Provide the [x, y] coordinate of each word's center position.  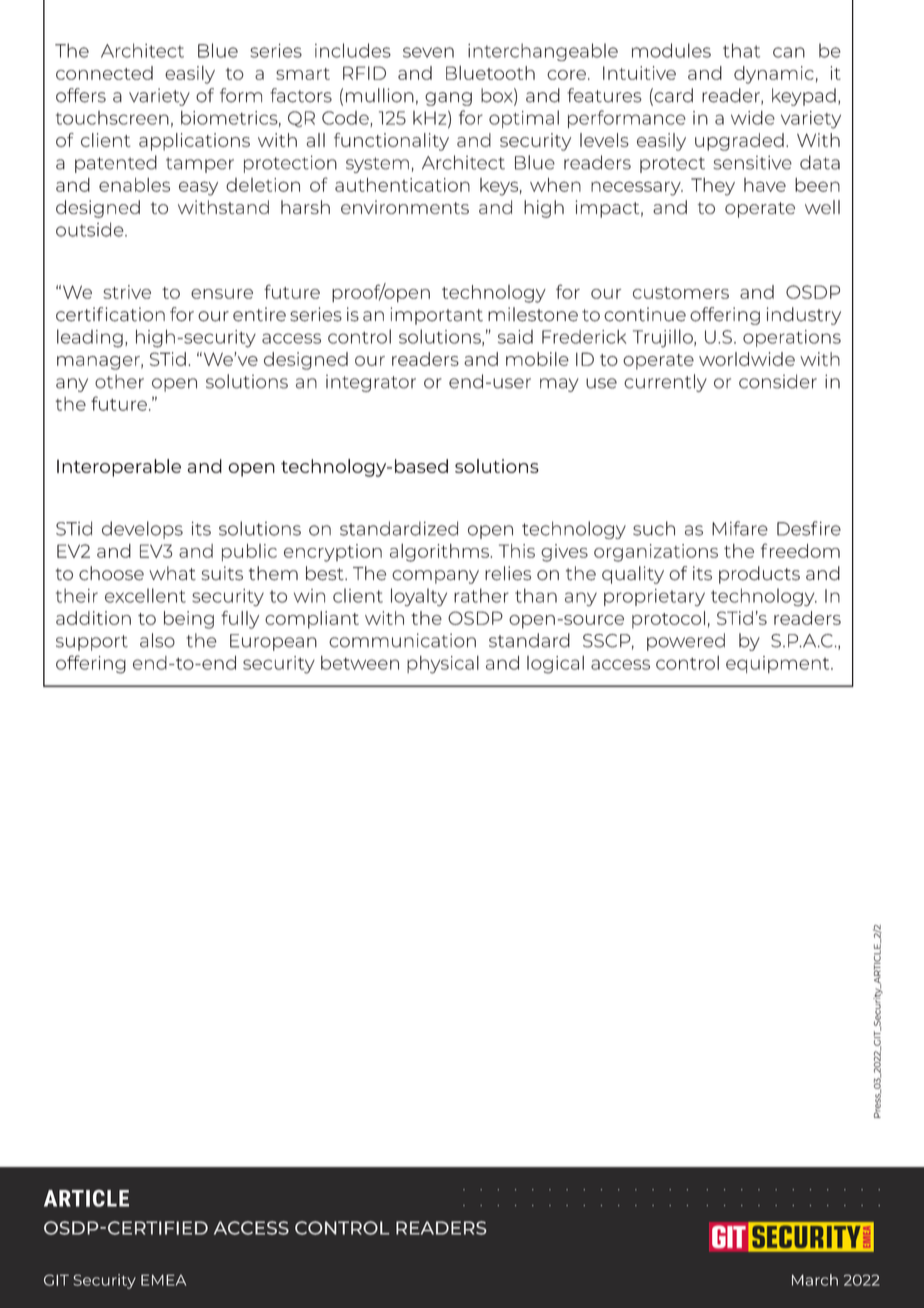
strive [127, 292]
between [360, 663]
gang [448, 99]
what [172, 573]
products [759, 575]
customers [681, 293]
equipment [779, 664]
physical [443, 665]
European [273, 642]
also [157, 640]
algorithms [440, 553]
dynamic [774, 75]
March [815, 1280]
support [92, 643]
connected [104, 73]
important [436, 316]
